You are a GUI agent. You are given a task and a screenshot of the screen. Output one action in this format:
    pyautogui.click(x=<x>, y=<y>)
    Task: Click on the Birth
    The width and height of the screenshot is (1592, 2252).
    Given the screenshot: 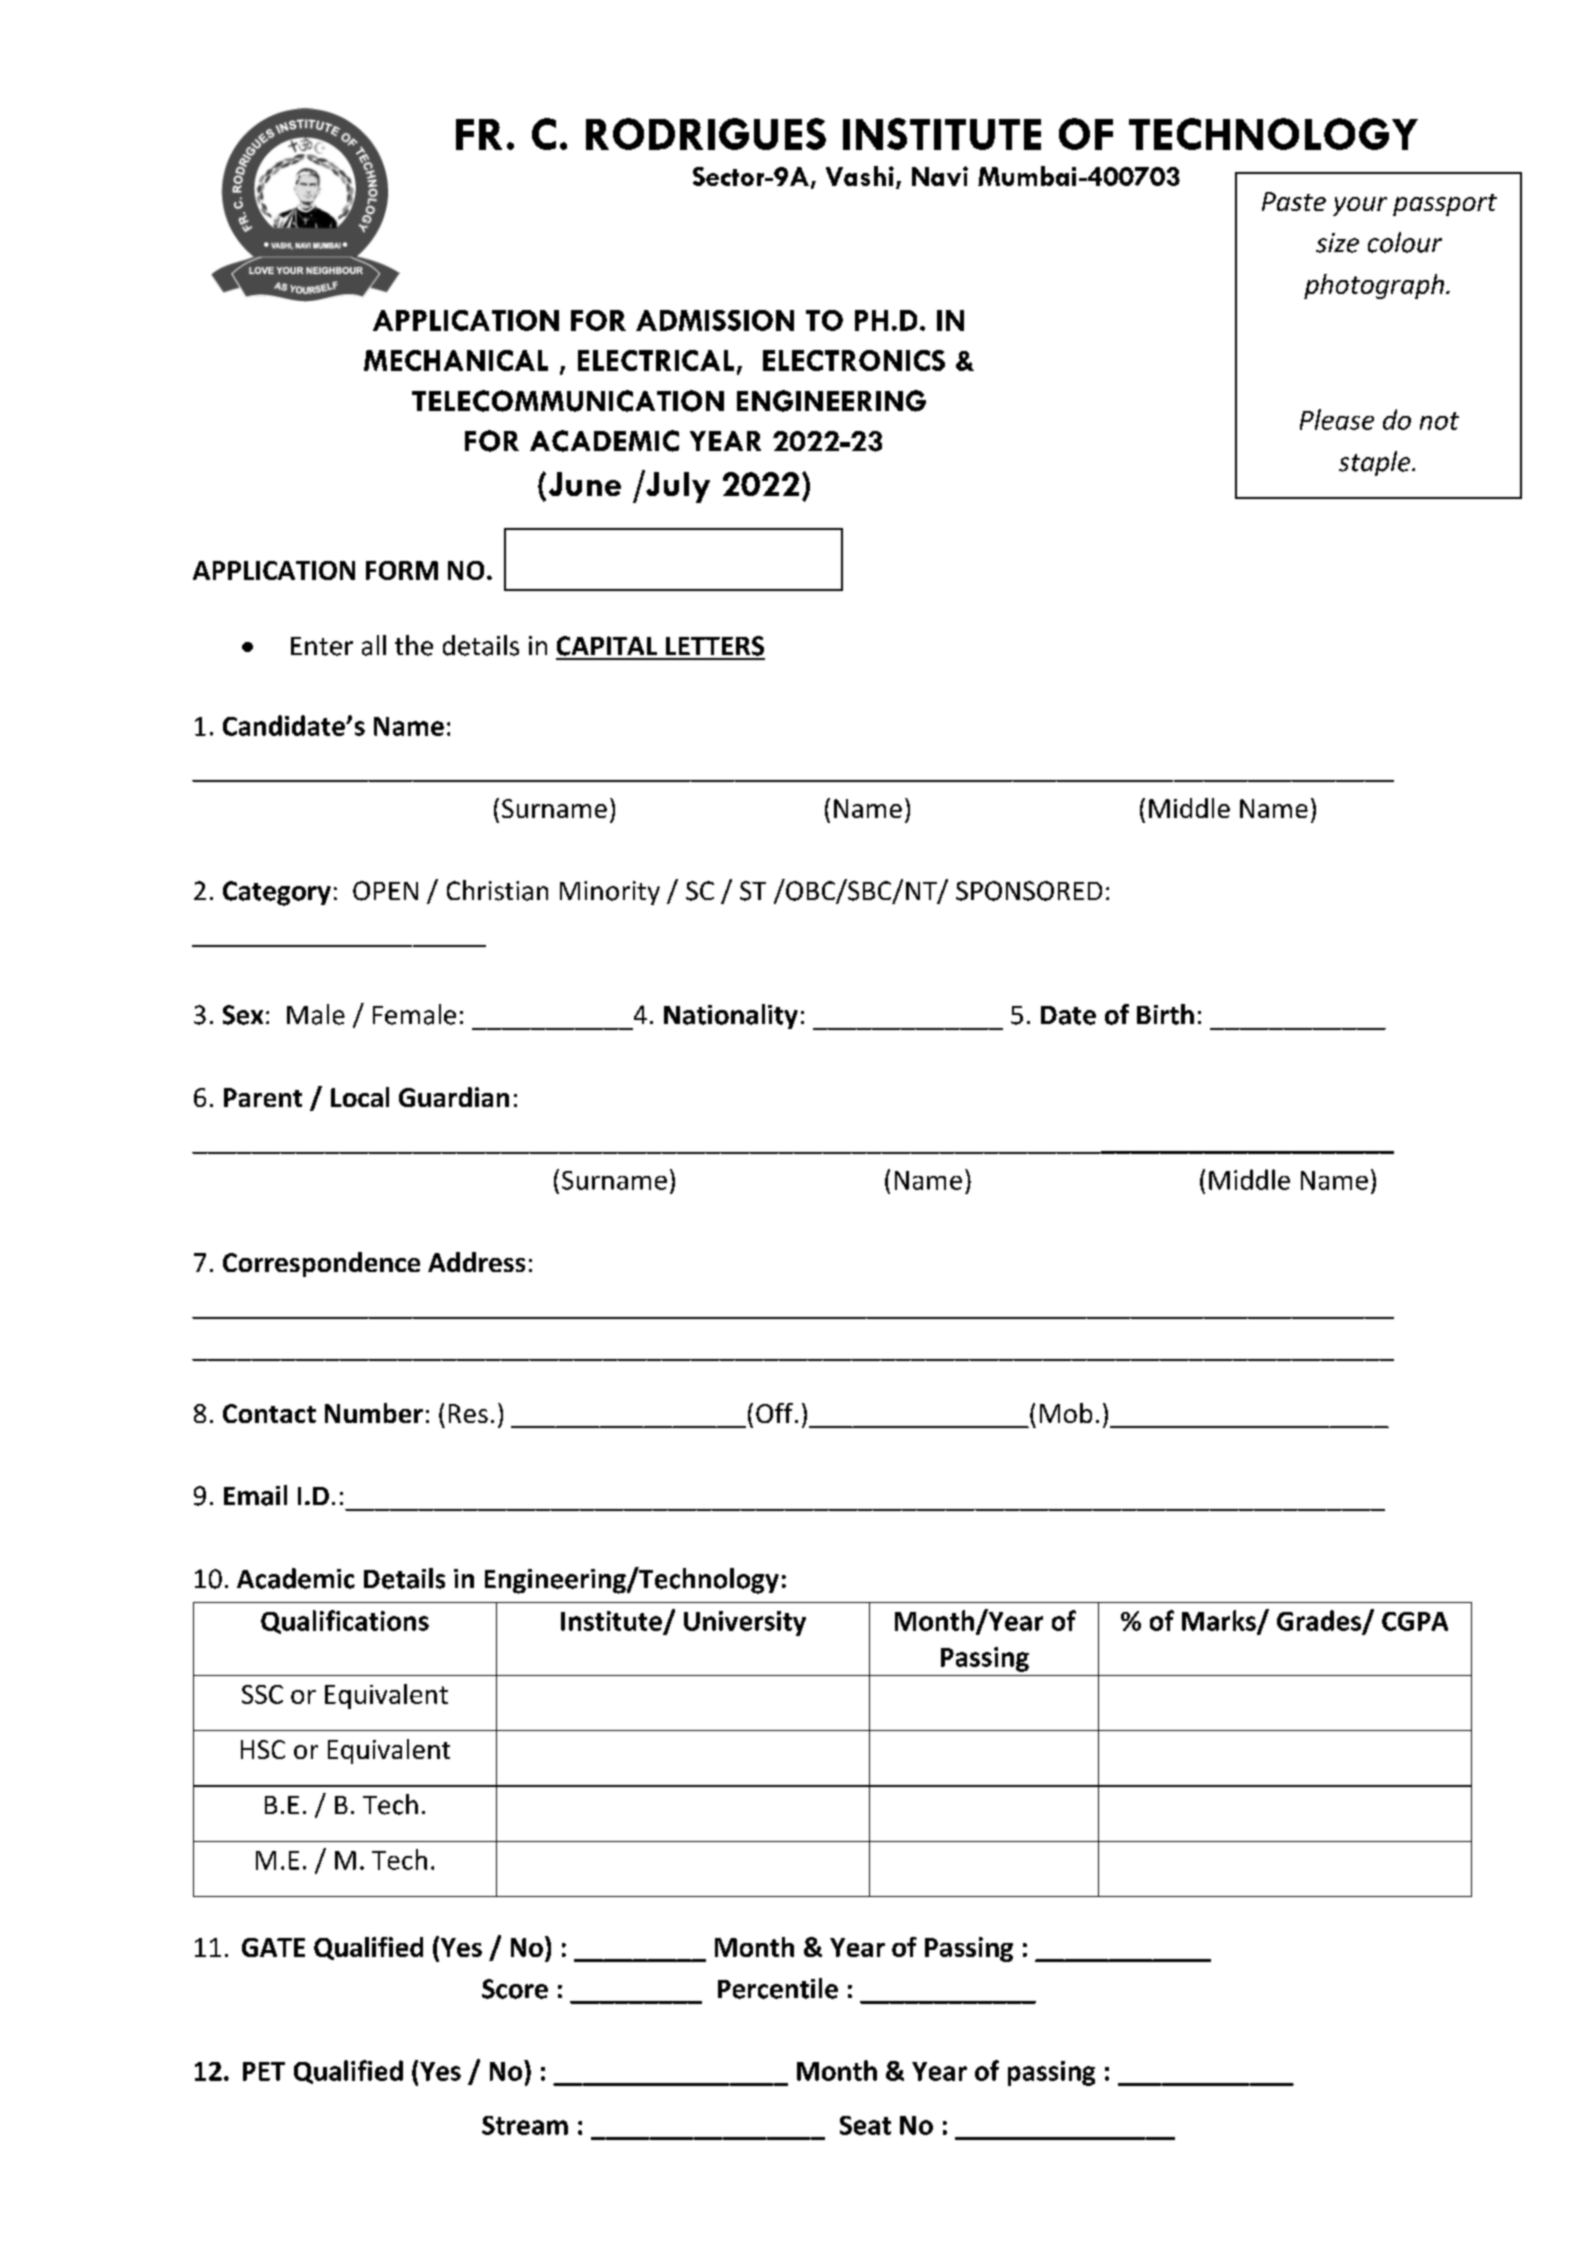 What is the action you would take?
    pyautogui.click(x=1165, y=1014)
